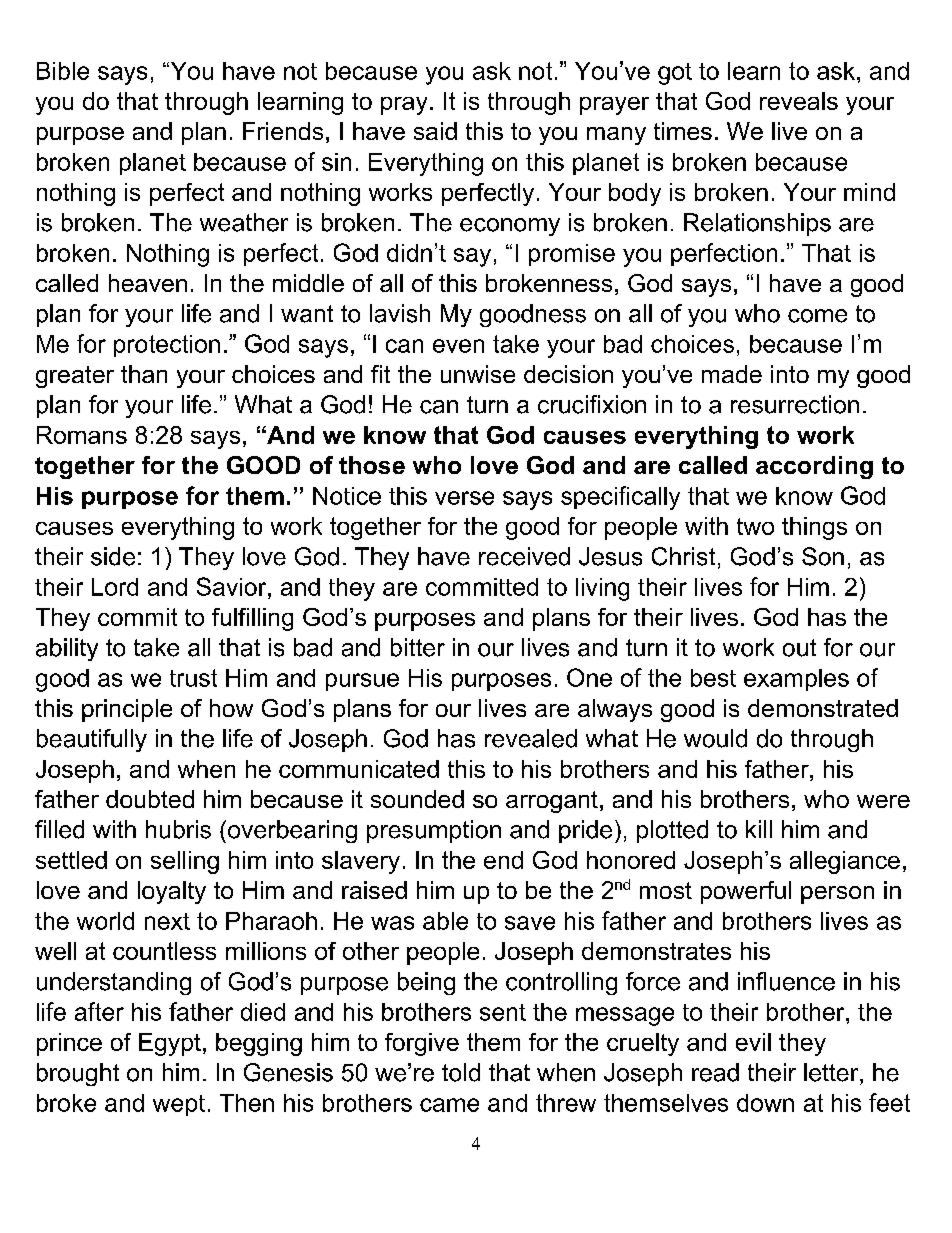 This screenshot has width=952, height=1233. Describe the element at coordinates (170, 1044) in the screenshot. I see `Egypt` at that location.
